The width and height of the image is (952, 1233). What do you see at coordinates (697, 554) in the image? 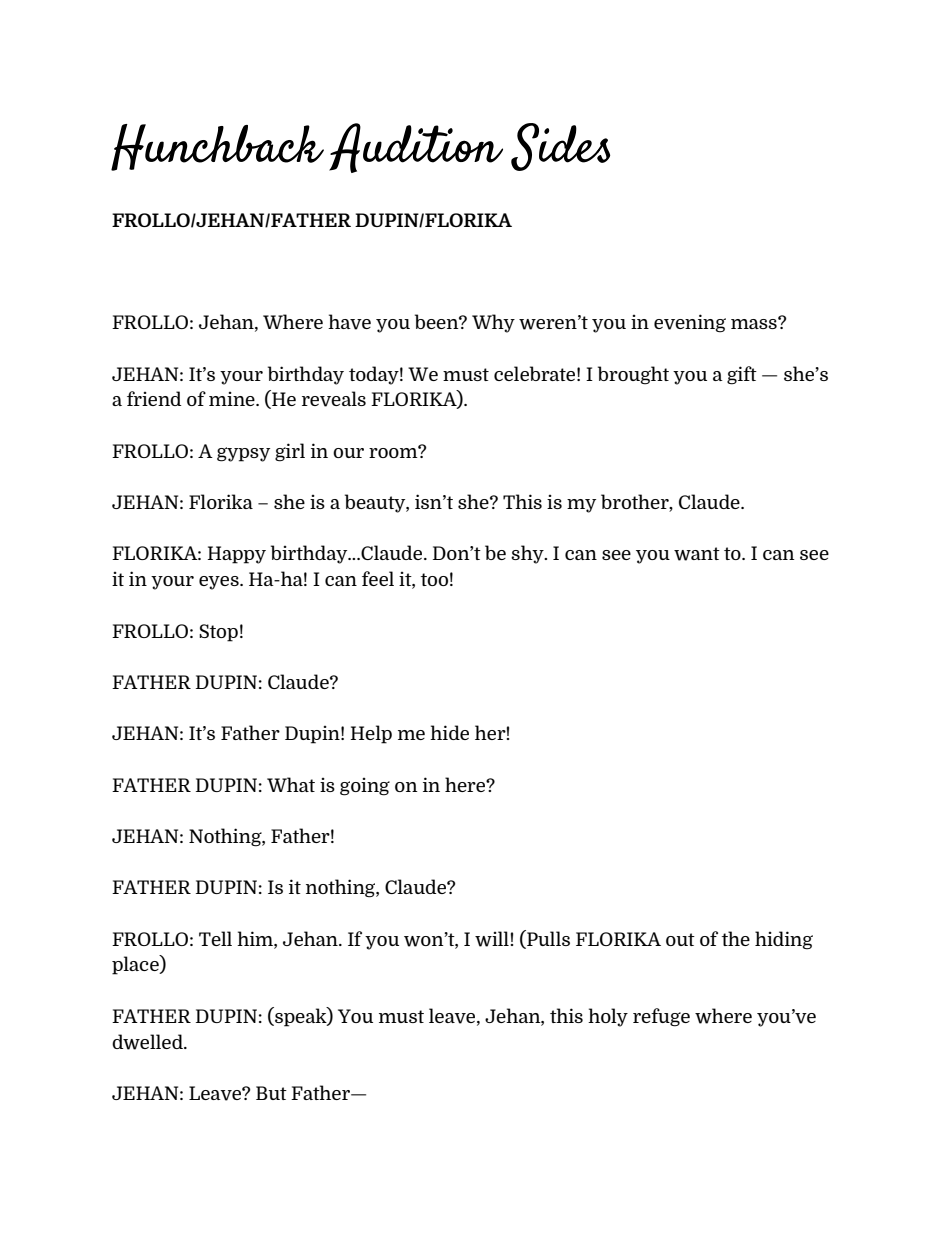
I see `want` at bounding box center [697, 554].
